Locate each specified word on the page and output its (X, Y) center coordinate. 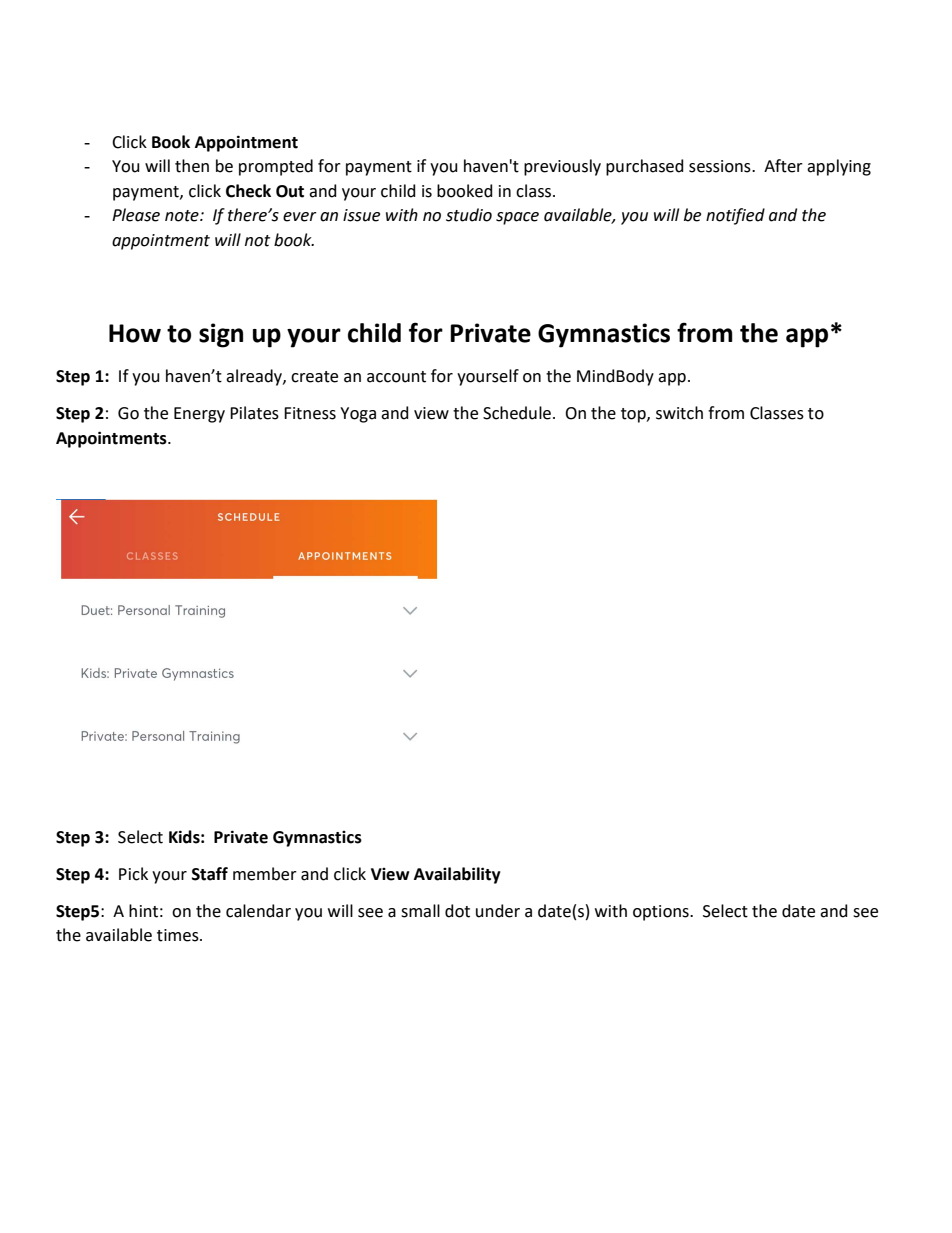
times (179, 935)
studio (469, 215)
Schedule (517, 413)
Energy (199, 415)
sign (221, 335)
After (783, 166)
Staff (210, 874)
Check (248, 191)
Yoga (358, 415)
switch (679, 413)
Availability (457, 875)
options (662, 913)
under (498, 911)
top (634, 415)
